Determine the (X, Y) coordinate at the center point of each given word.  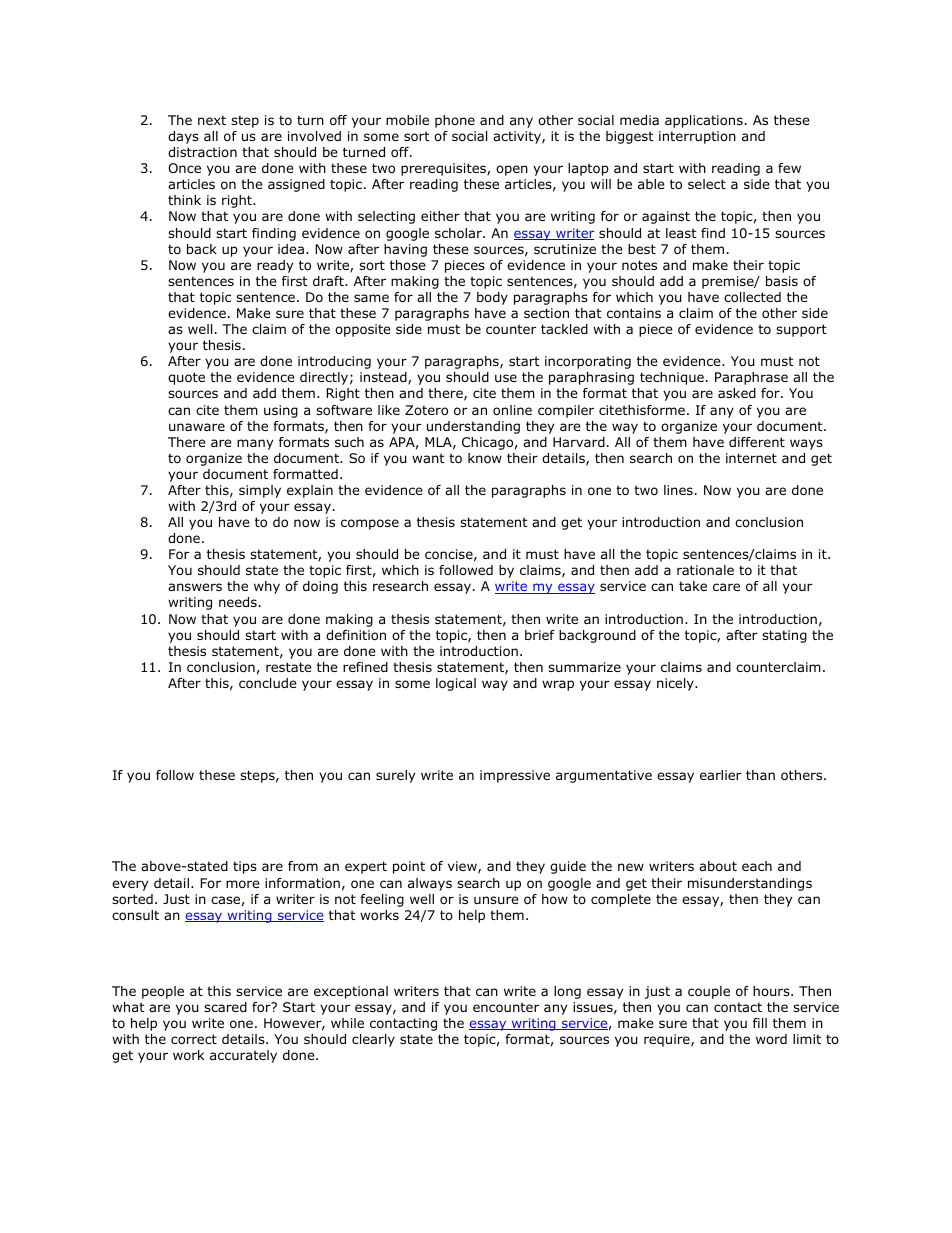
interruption (697, 137)
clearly (373, 1040)
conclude (268, 683)
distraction (202, 152)
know (485, 458)
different (757, 442)
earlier (721, 775)
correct (194, 1039)
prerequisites (444, 169)
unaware (197, 427)
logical (456, 684)
